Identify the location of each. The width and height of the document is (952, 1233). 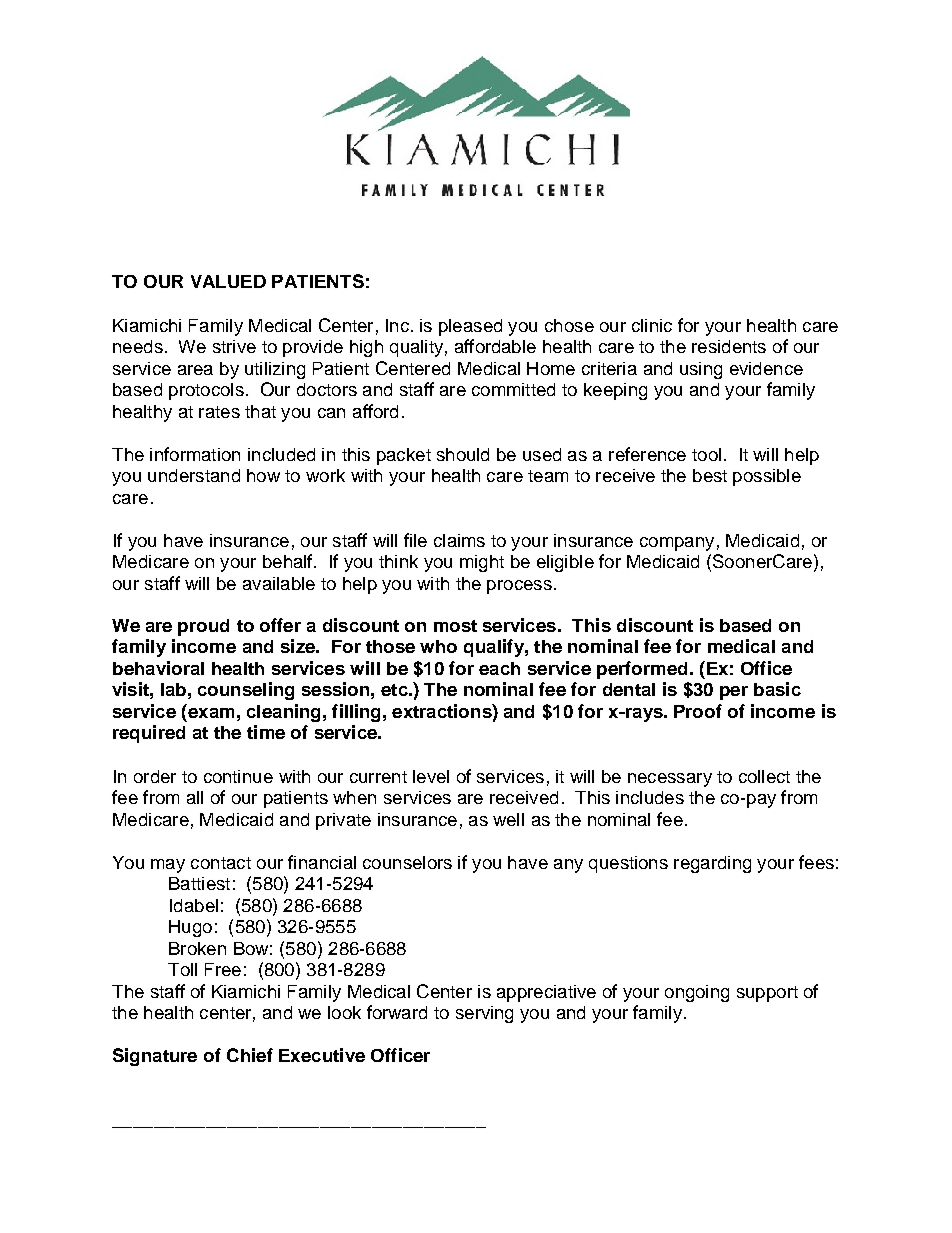
(499, 668).
